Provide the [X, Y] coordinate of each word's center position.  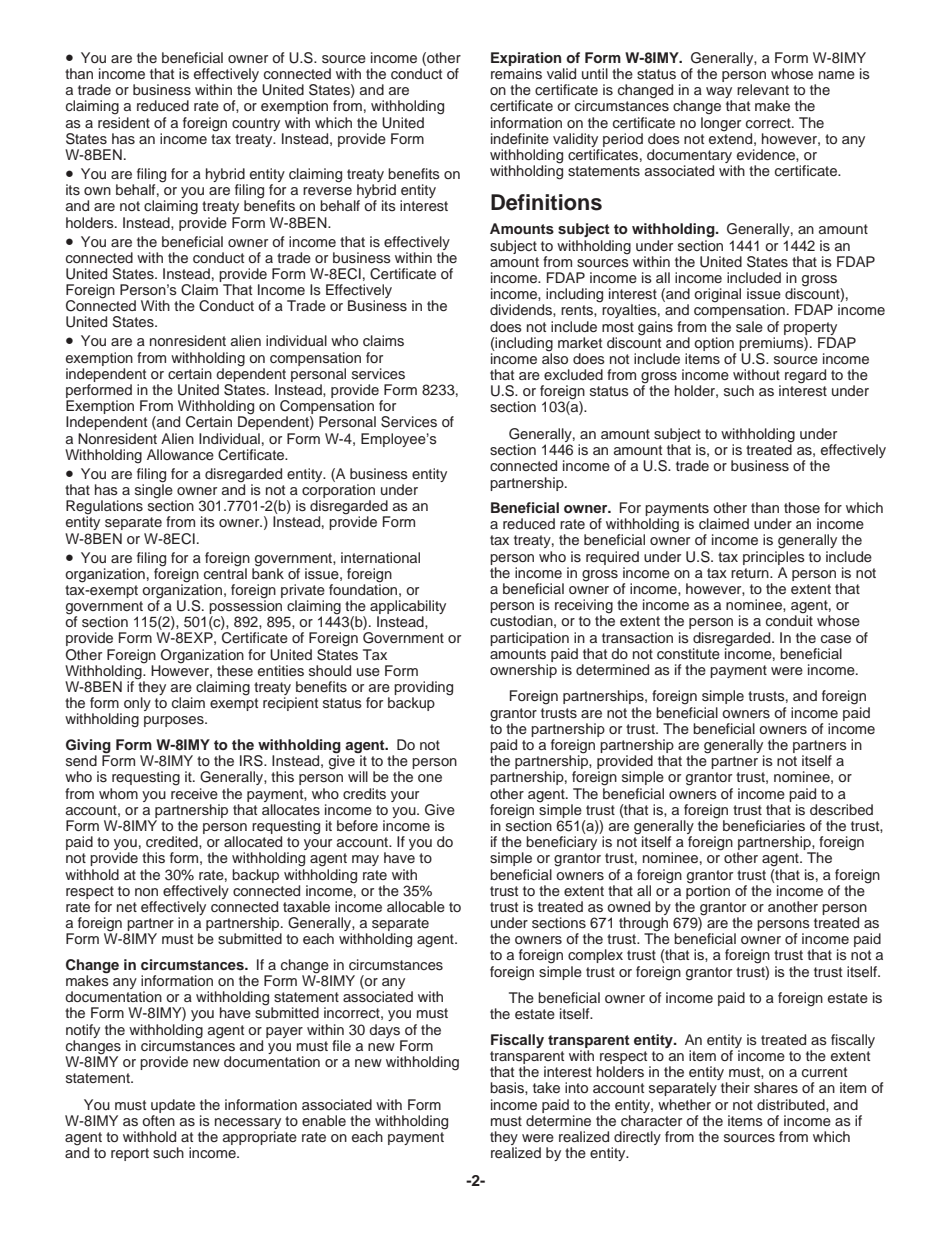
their [735, 1087]
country [256, 124]
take [546, 1087]
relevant [763, 89]
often [158, 1120]
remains [516, 74]
